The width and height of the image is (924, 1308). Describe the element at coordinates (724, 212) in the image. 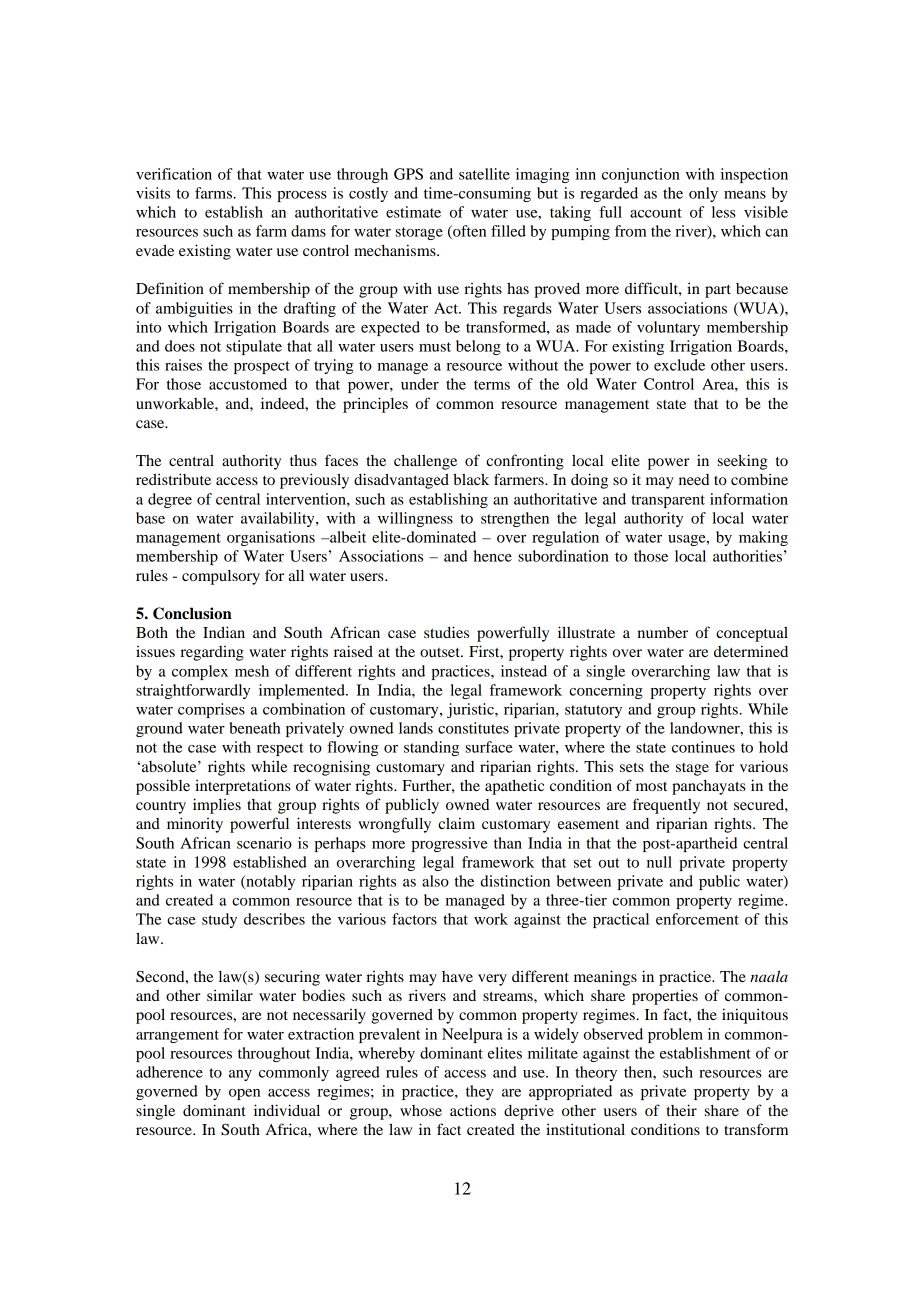

I see `less` at that location.
